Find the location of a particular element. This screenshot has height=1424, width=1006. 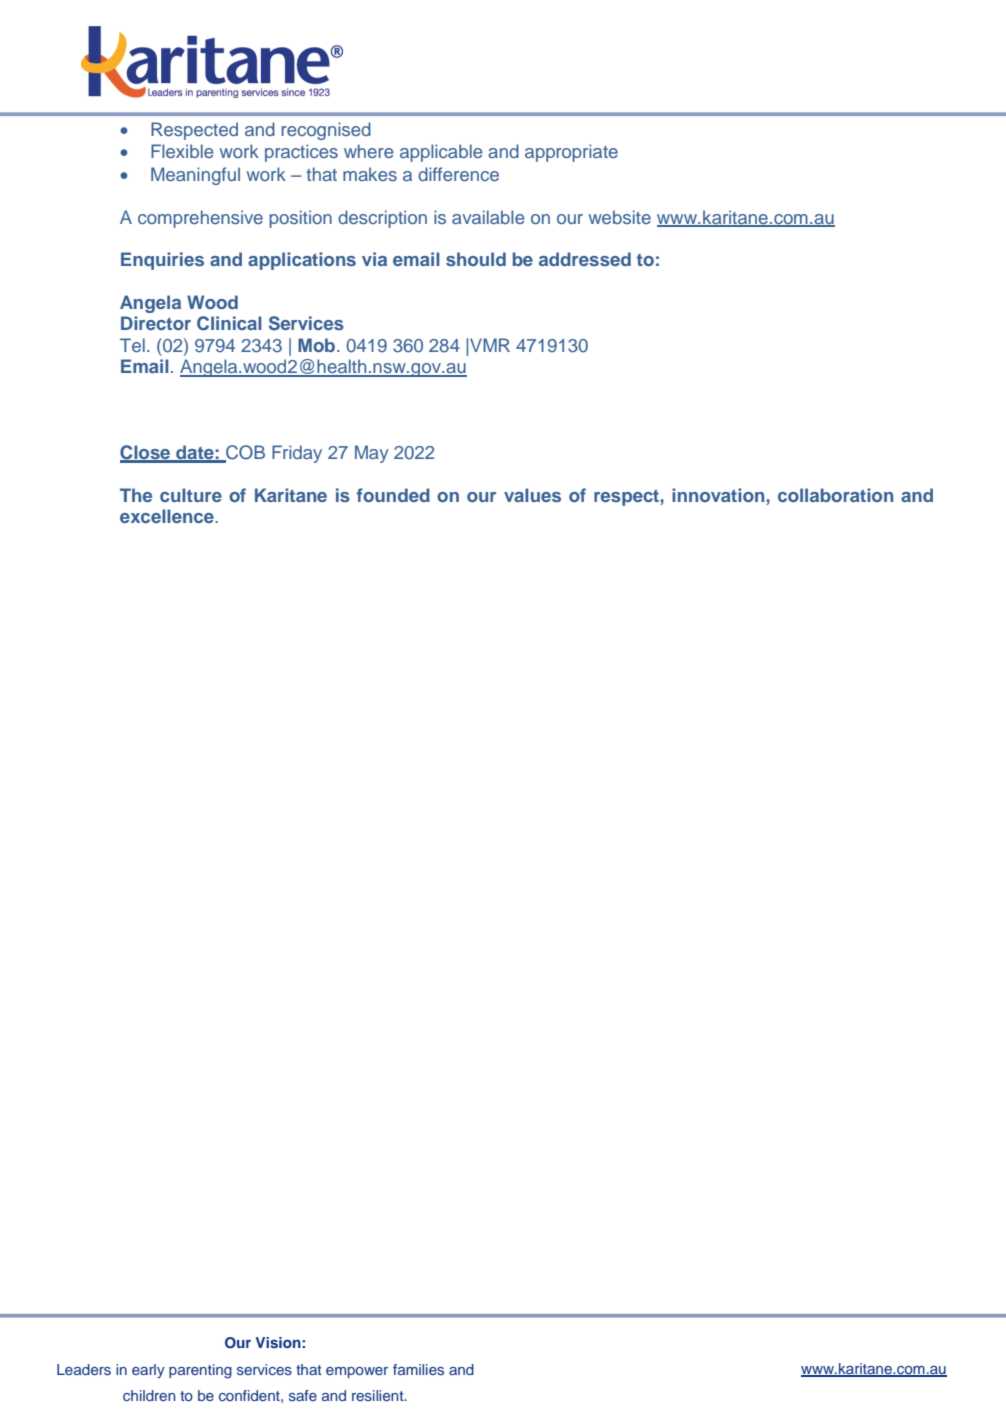

early is located at coordinates (148, 1371).
